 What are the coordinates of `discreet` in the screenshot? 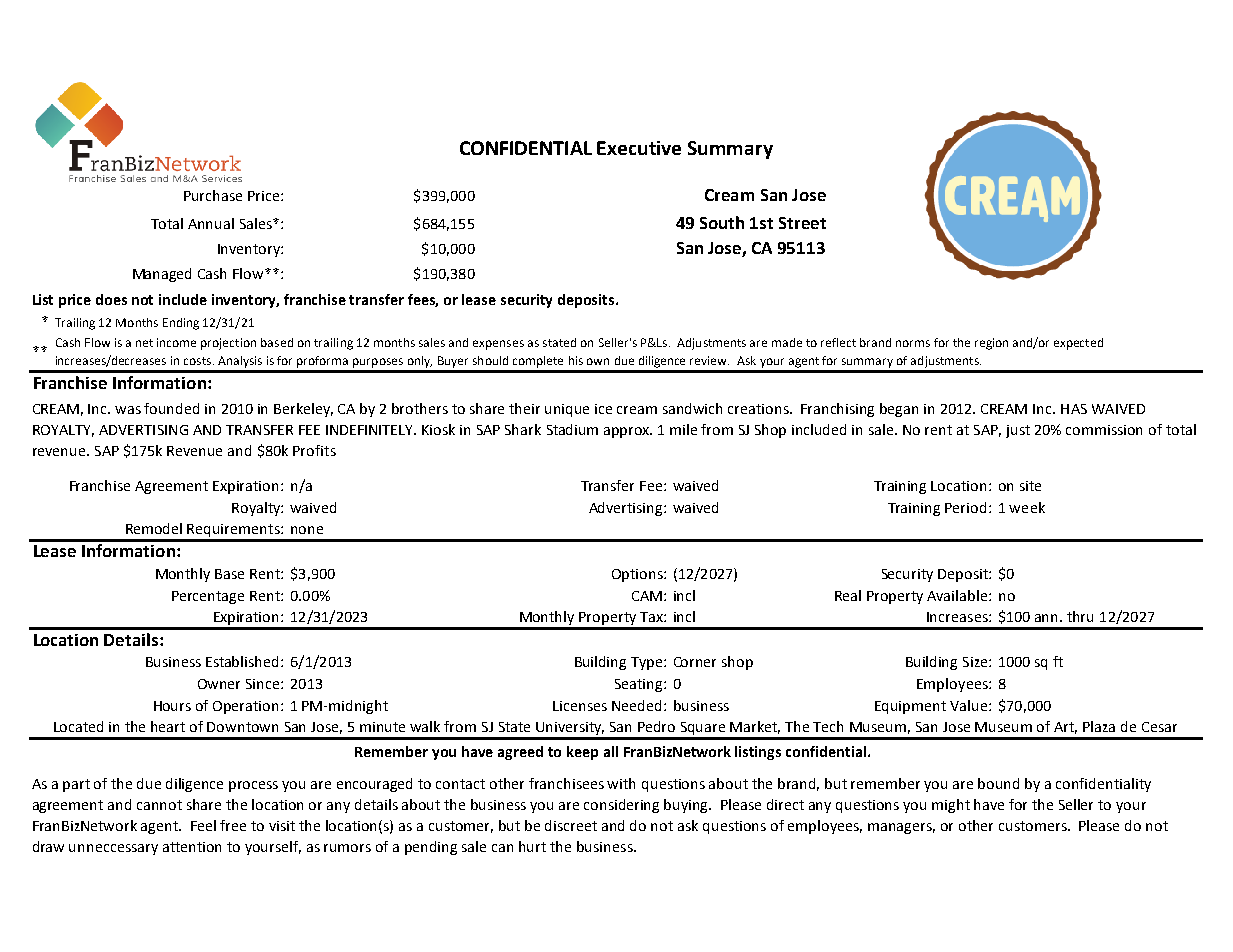 It's located at (571, 825).
